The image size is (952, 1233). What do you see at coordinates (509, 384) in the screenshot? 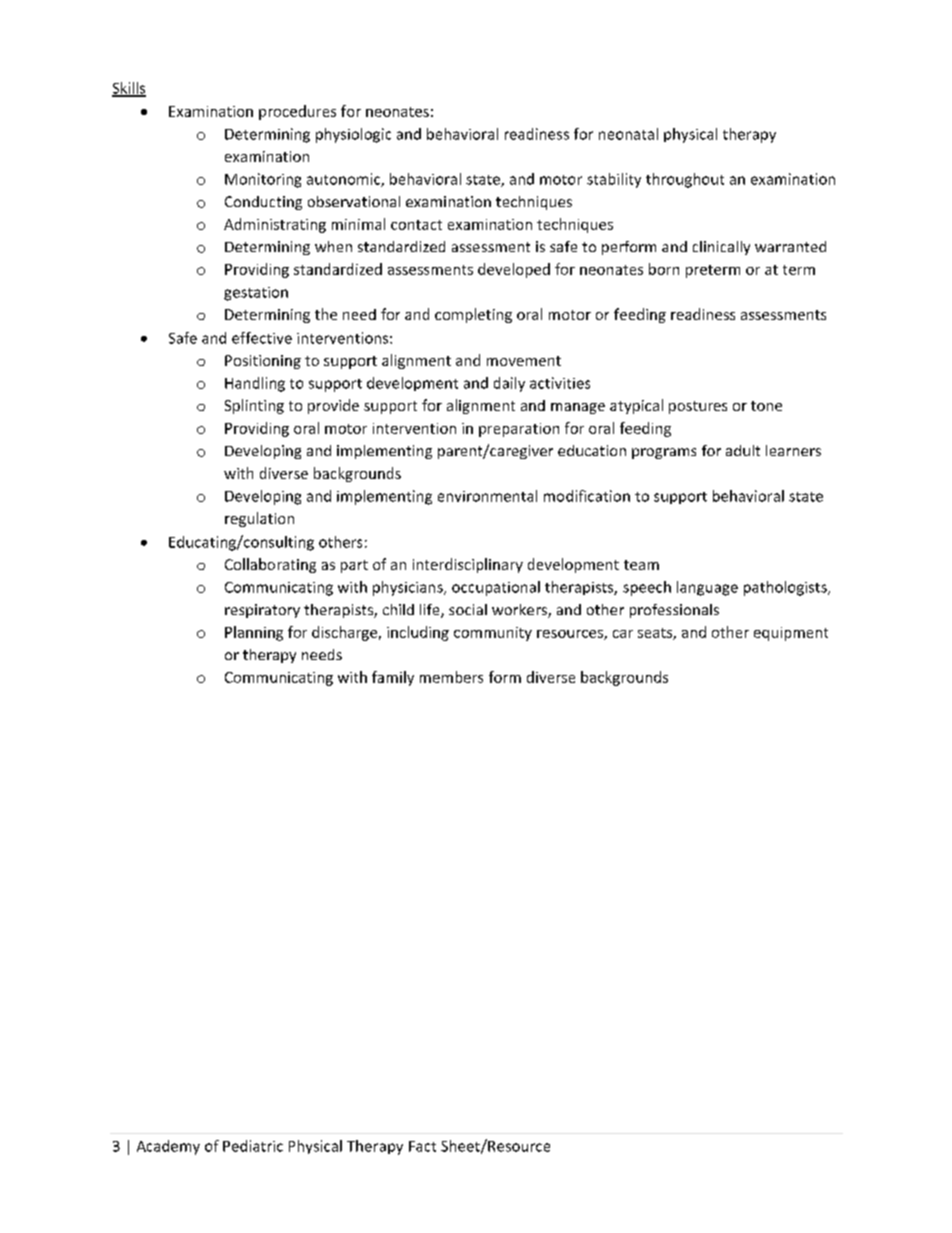
I see `daily` at bounding box center [509, 384].
